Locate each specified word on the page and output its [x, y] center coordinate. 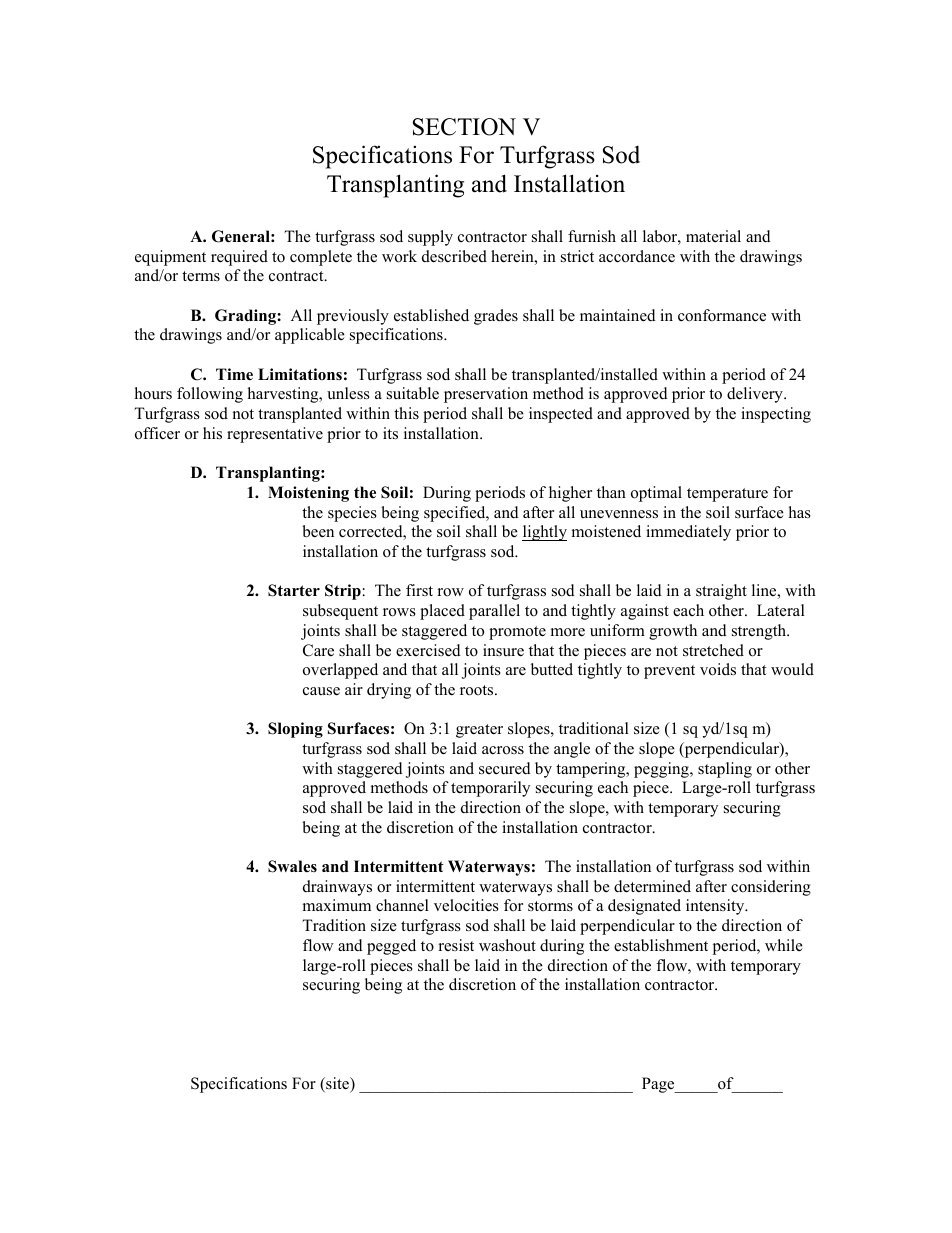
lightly [544, 533]
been [318, 531]
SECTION [464, 127]
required [239, 258]
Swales [292, 866]
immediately [688, 533]
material [713, 236]
